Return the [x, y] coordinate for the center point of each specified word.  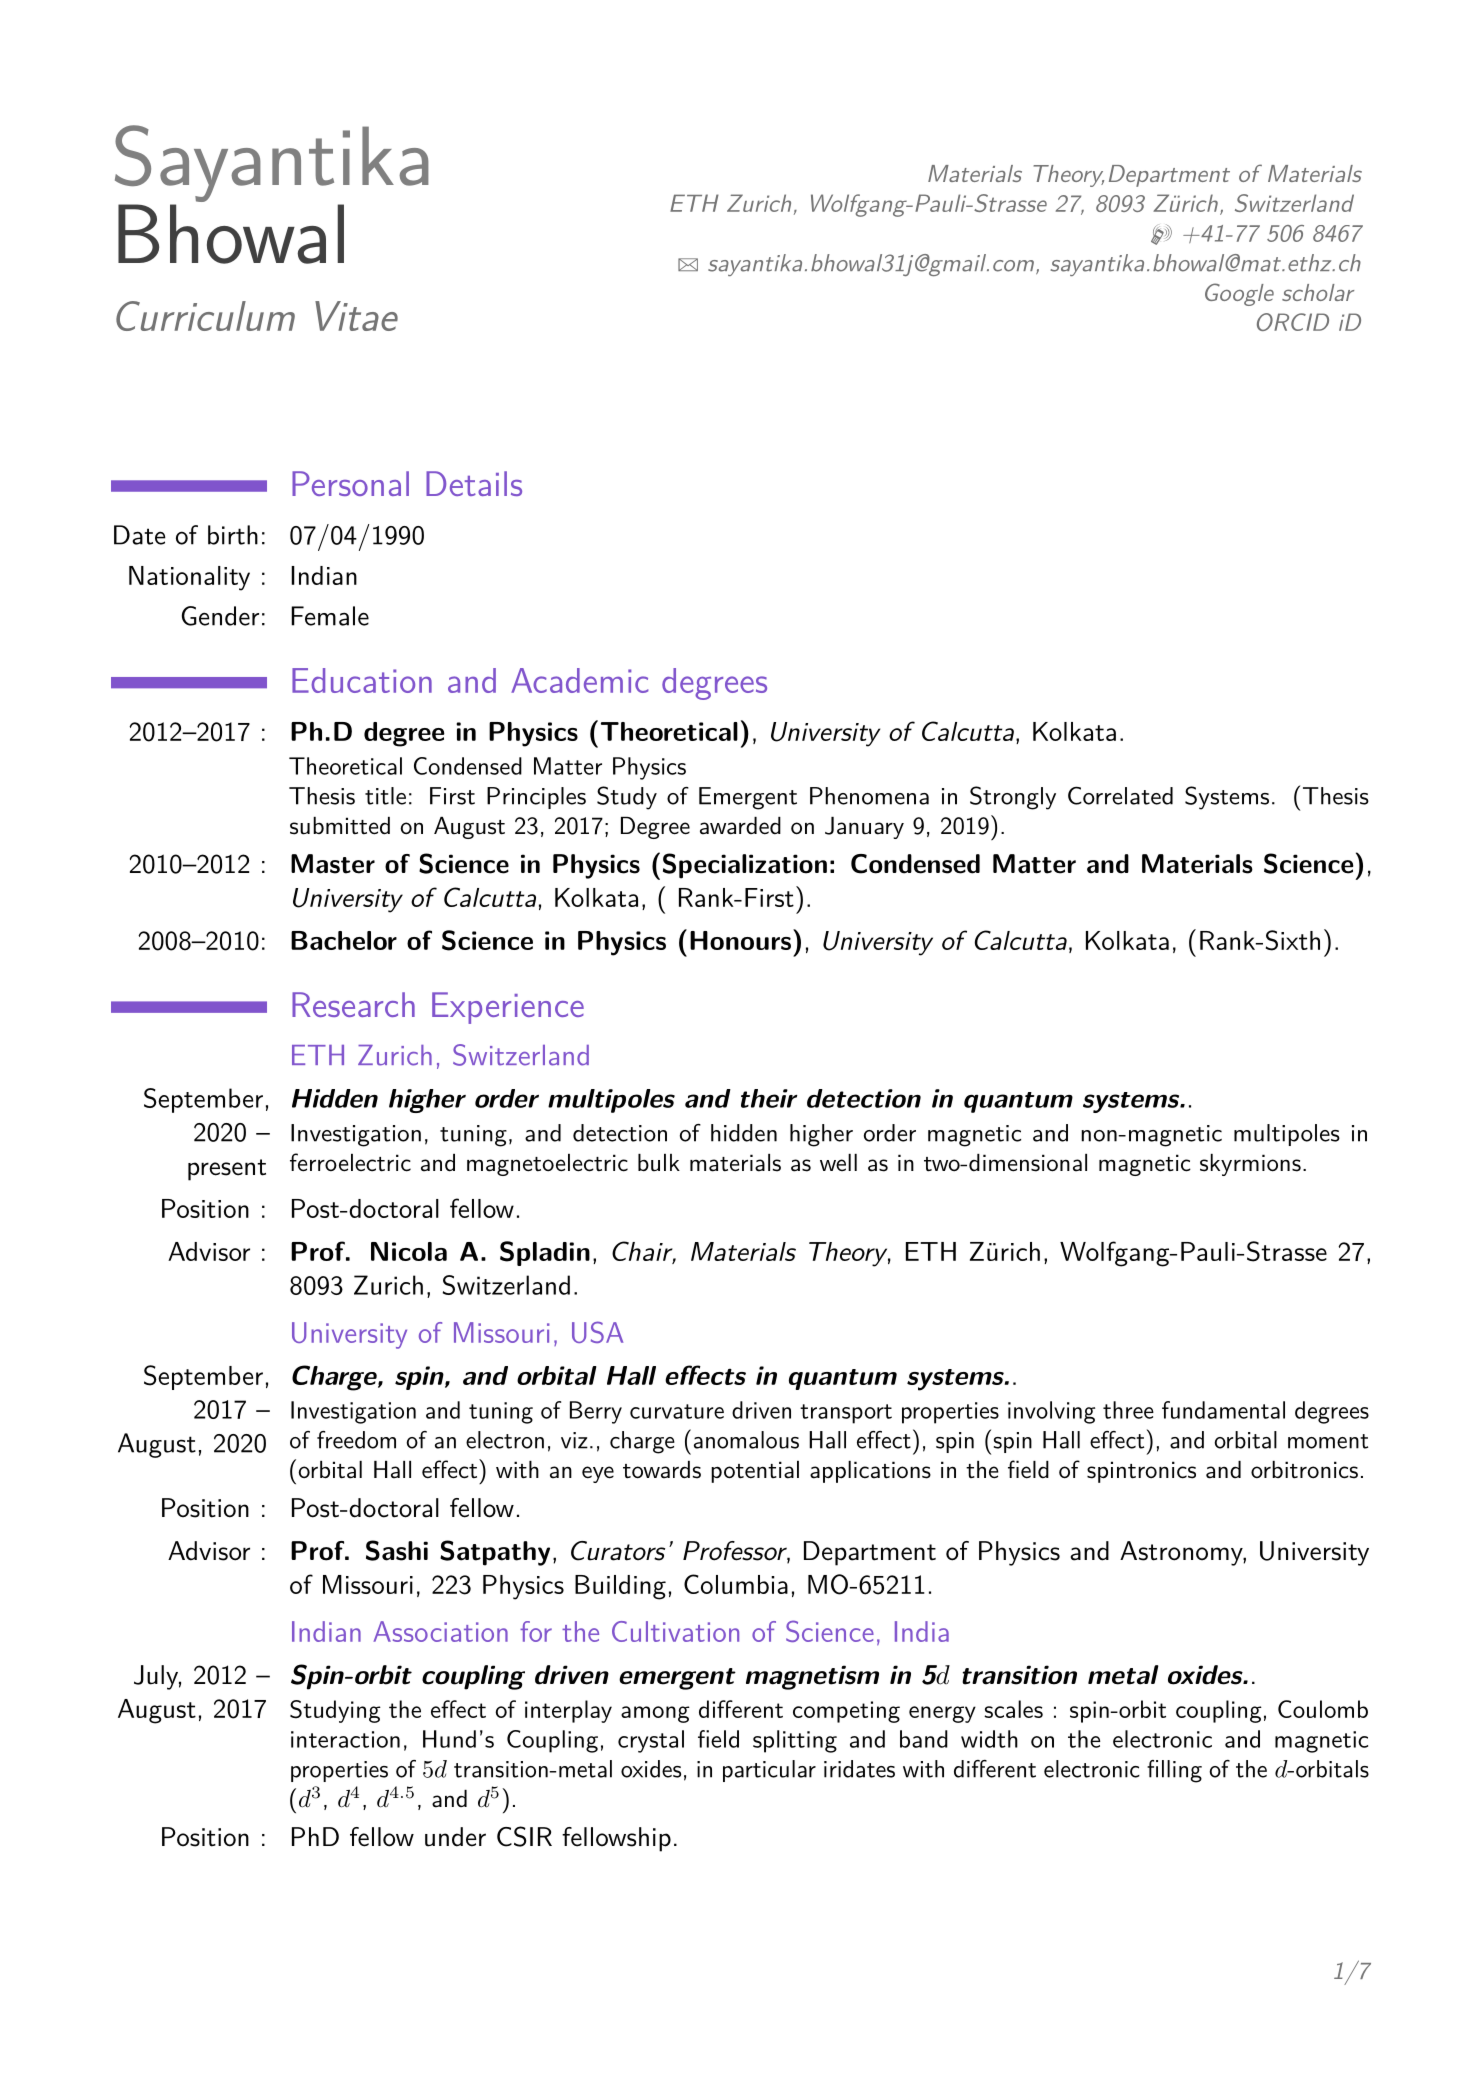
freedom [356, 1440]
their [769, 1098]
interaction [345, 1739]
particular [769, 1771]
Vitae [356, 316]
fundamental [1223, 1410]
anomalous [746, 1440]
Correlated [1120, 795]
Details [474, 483]
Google [1239, 294]
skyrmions [1250, 1165]
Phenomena [869, 796]
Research [353, 1004]
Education [362, 680]
